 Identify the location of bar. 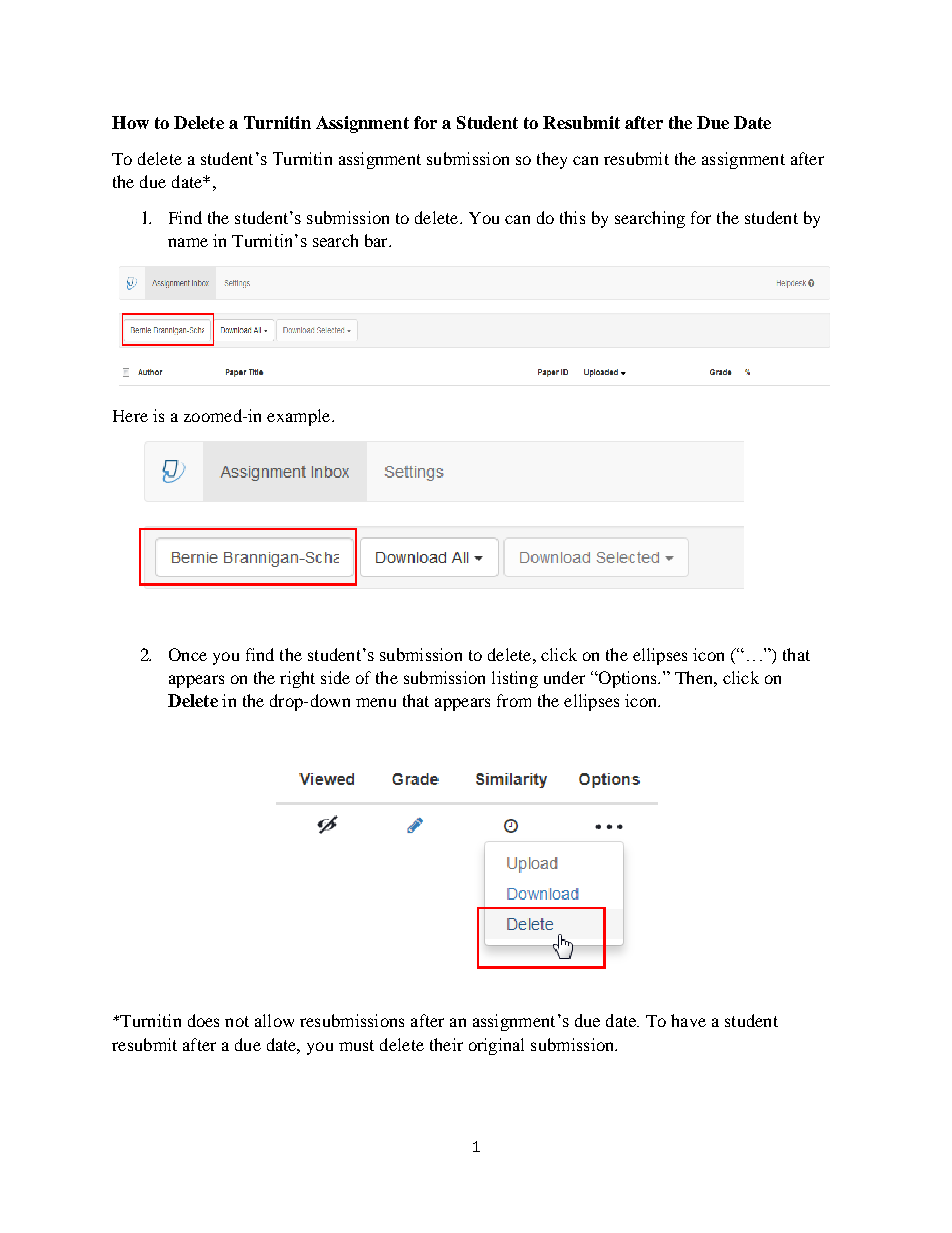
(377, 240).
